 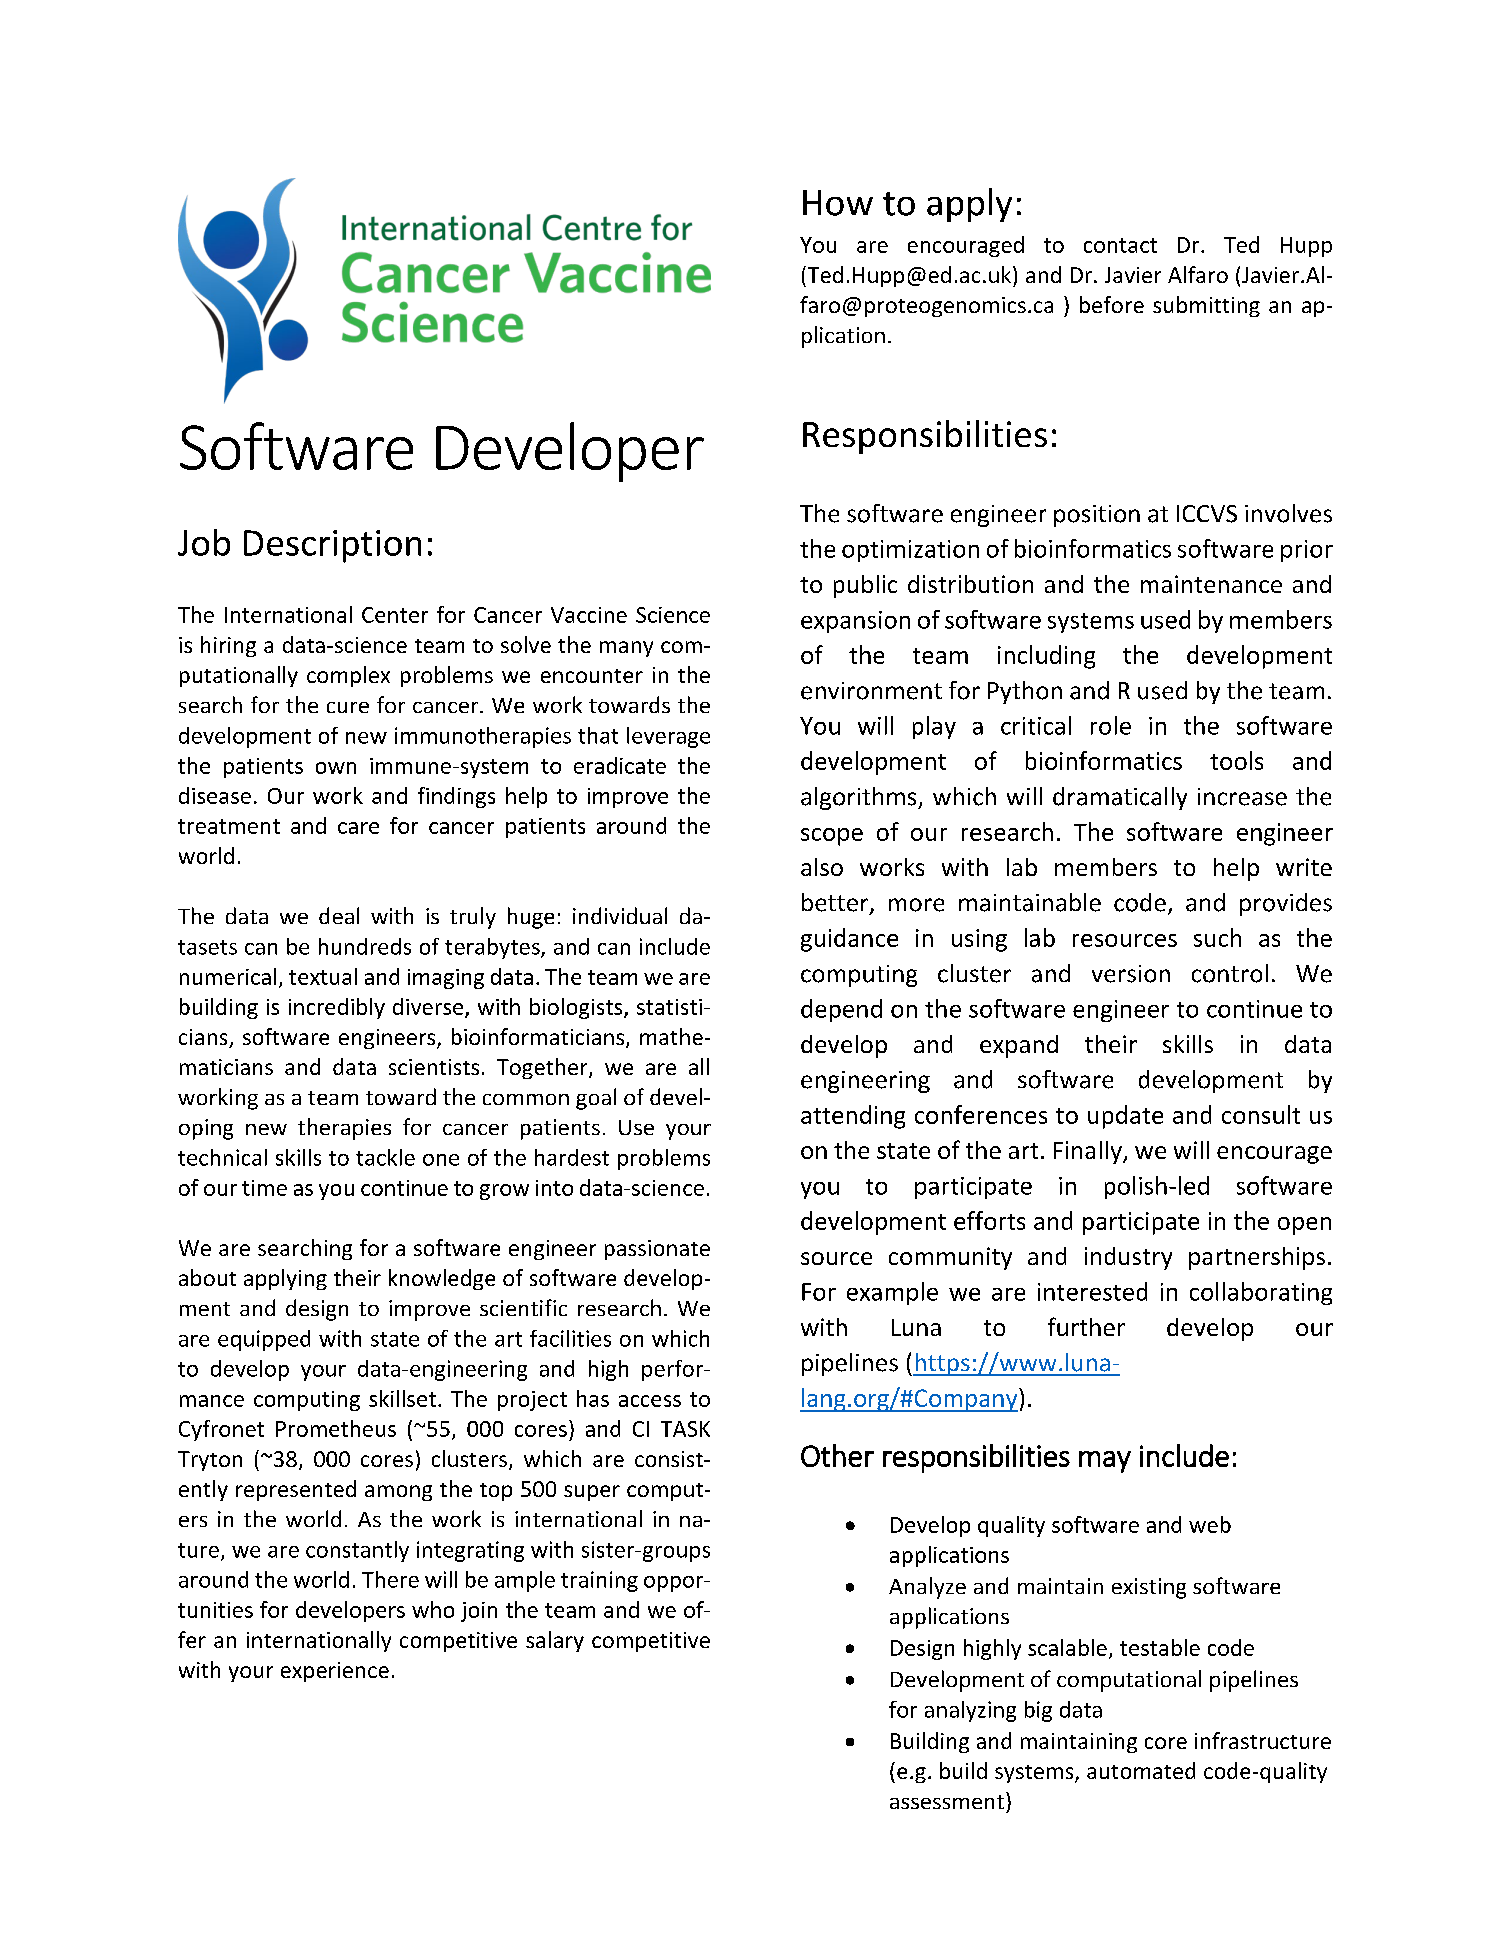 What do you see at coordinates (335, 1672) in the document?
I see `experience` at bounding box center [335, 1672].
